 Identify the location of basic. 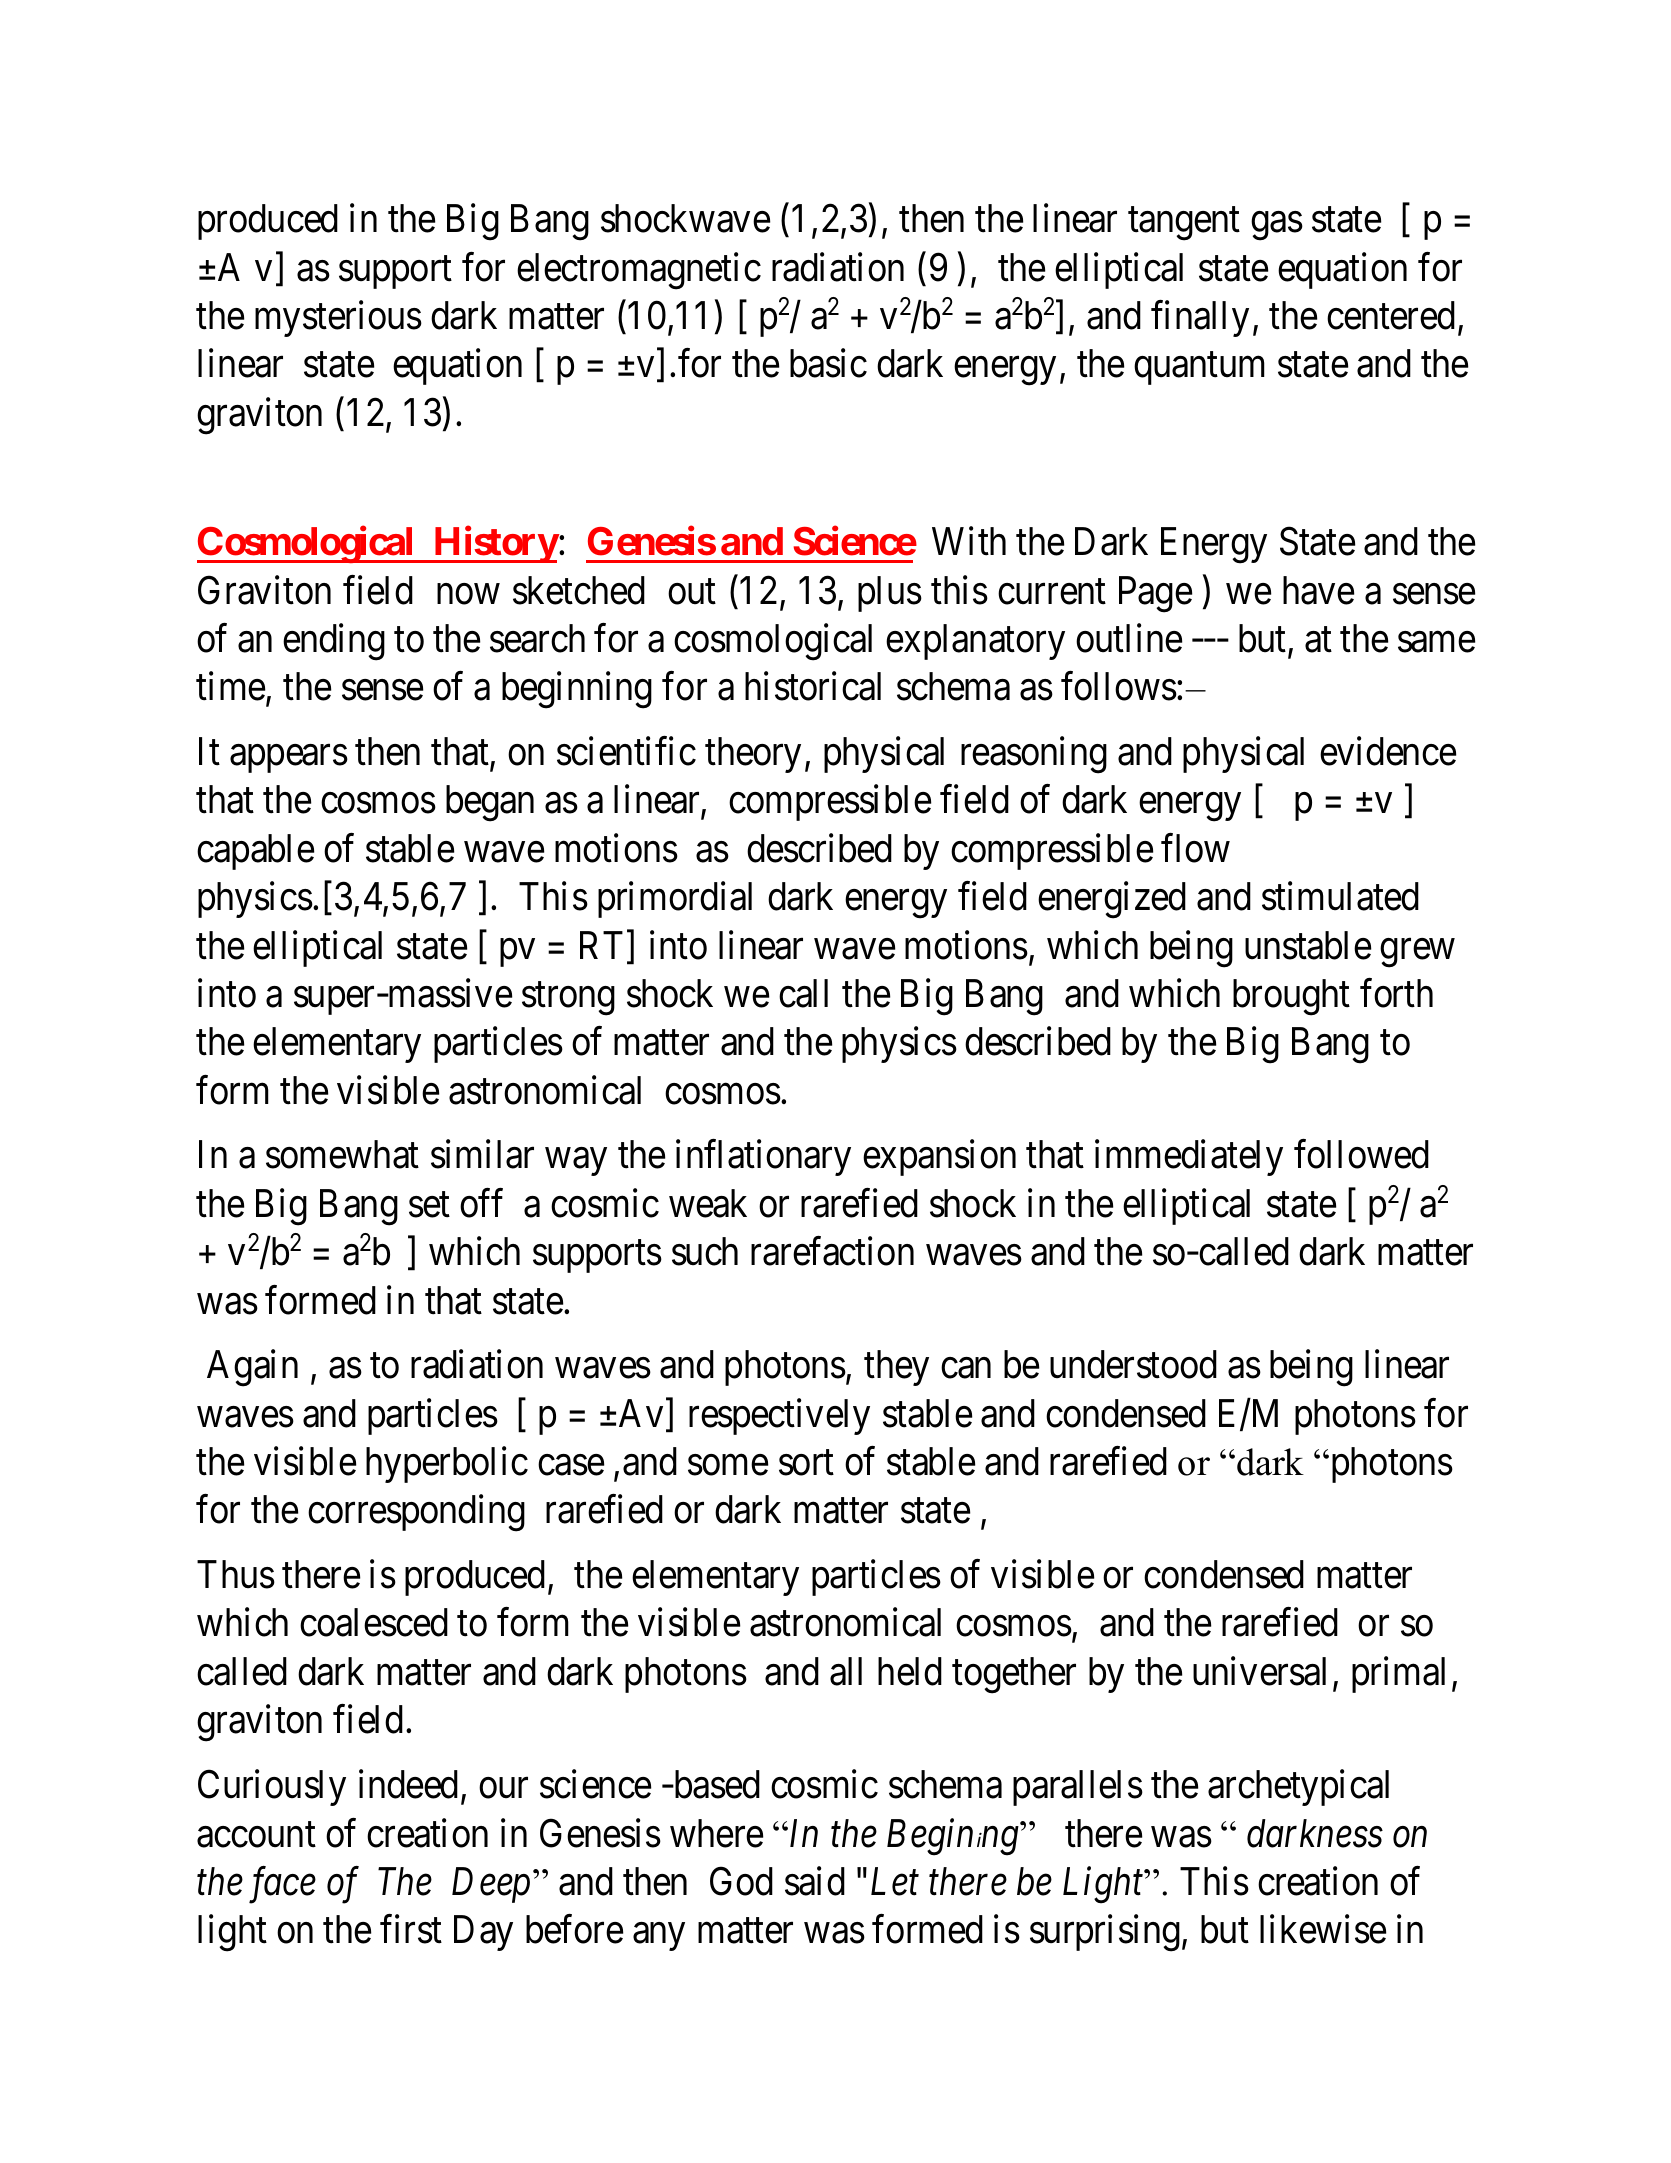
(828, 363).
